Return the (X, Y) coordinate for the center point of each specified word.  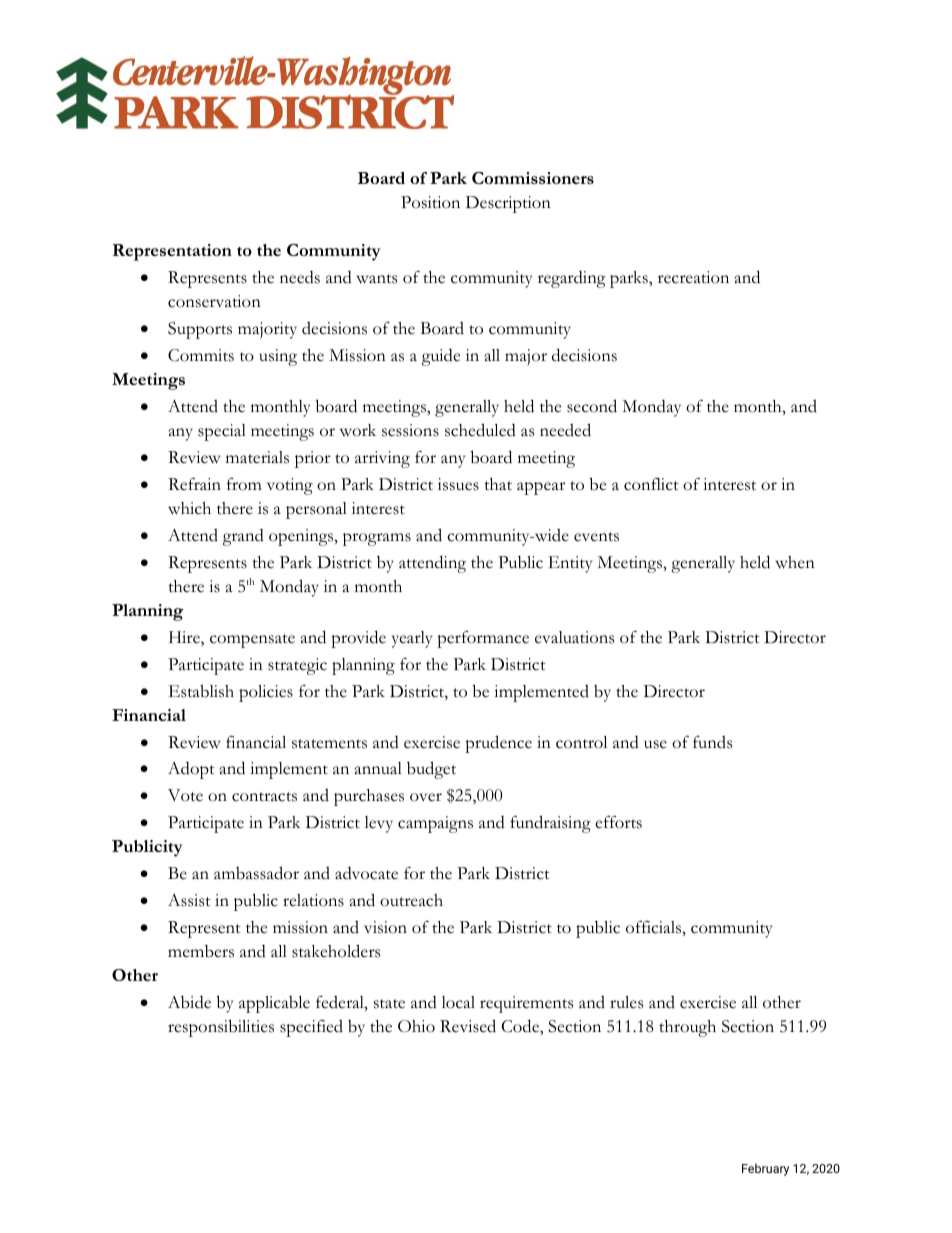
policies (266, 693)
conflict (651, 484)
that (498, 484)
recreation (693, 277)
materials (257, 457)
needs (300, 277)
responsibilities (221, 1028)
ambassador (256, 873)
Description (508, 204)
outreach (411, 900)
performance (483, 639)
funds (712, 742)
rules (626, 1002)
